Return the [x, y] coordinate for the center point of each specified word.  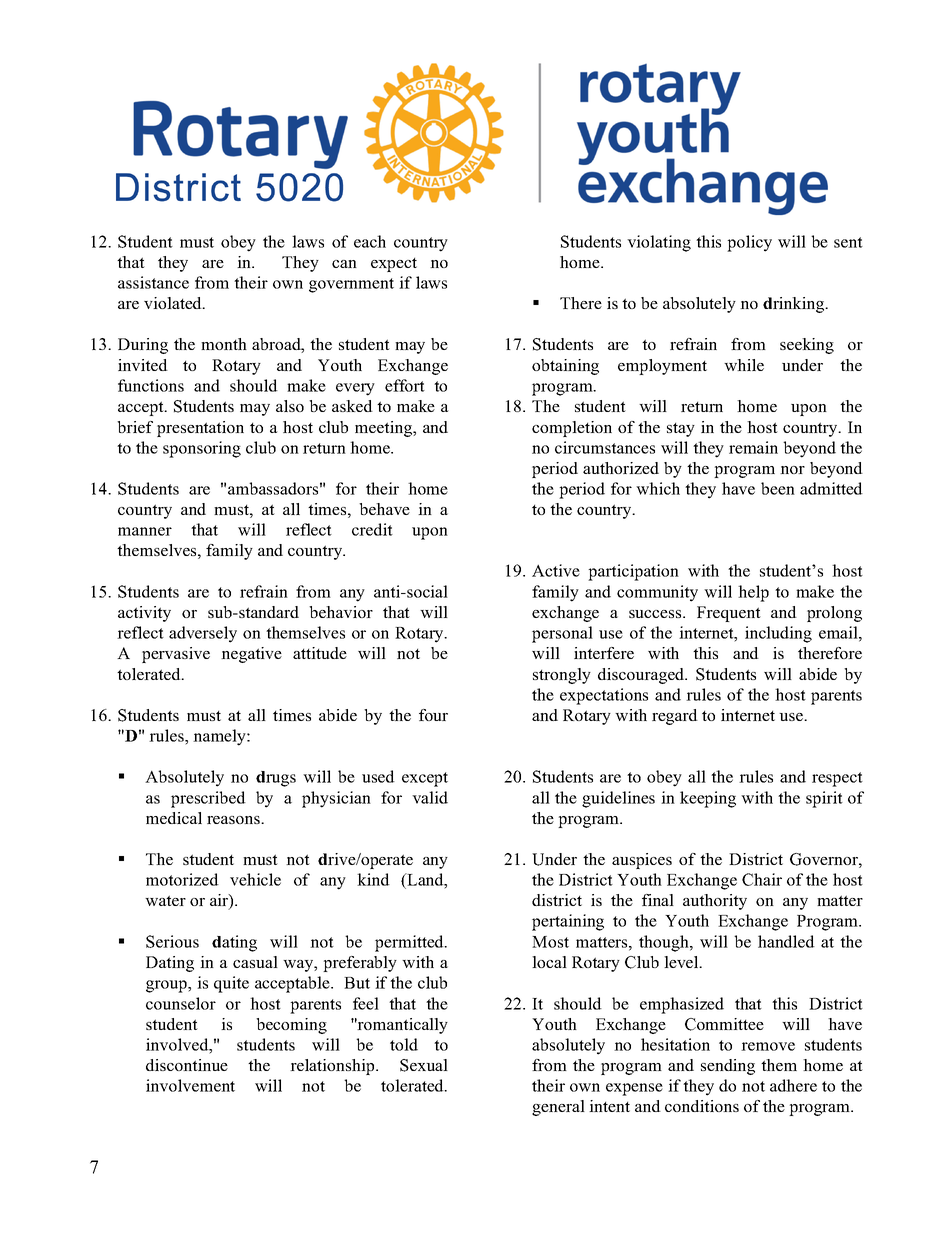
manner [145, 531]
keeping [708, 799]
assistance [153, 282]
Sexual [424, 1065]
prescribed [208, 799]
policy [749, 243]
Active [556, 570]
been [778, 488]
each [370, 241]
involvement [190, 1085]
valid [430, 797]
